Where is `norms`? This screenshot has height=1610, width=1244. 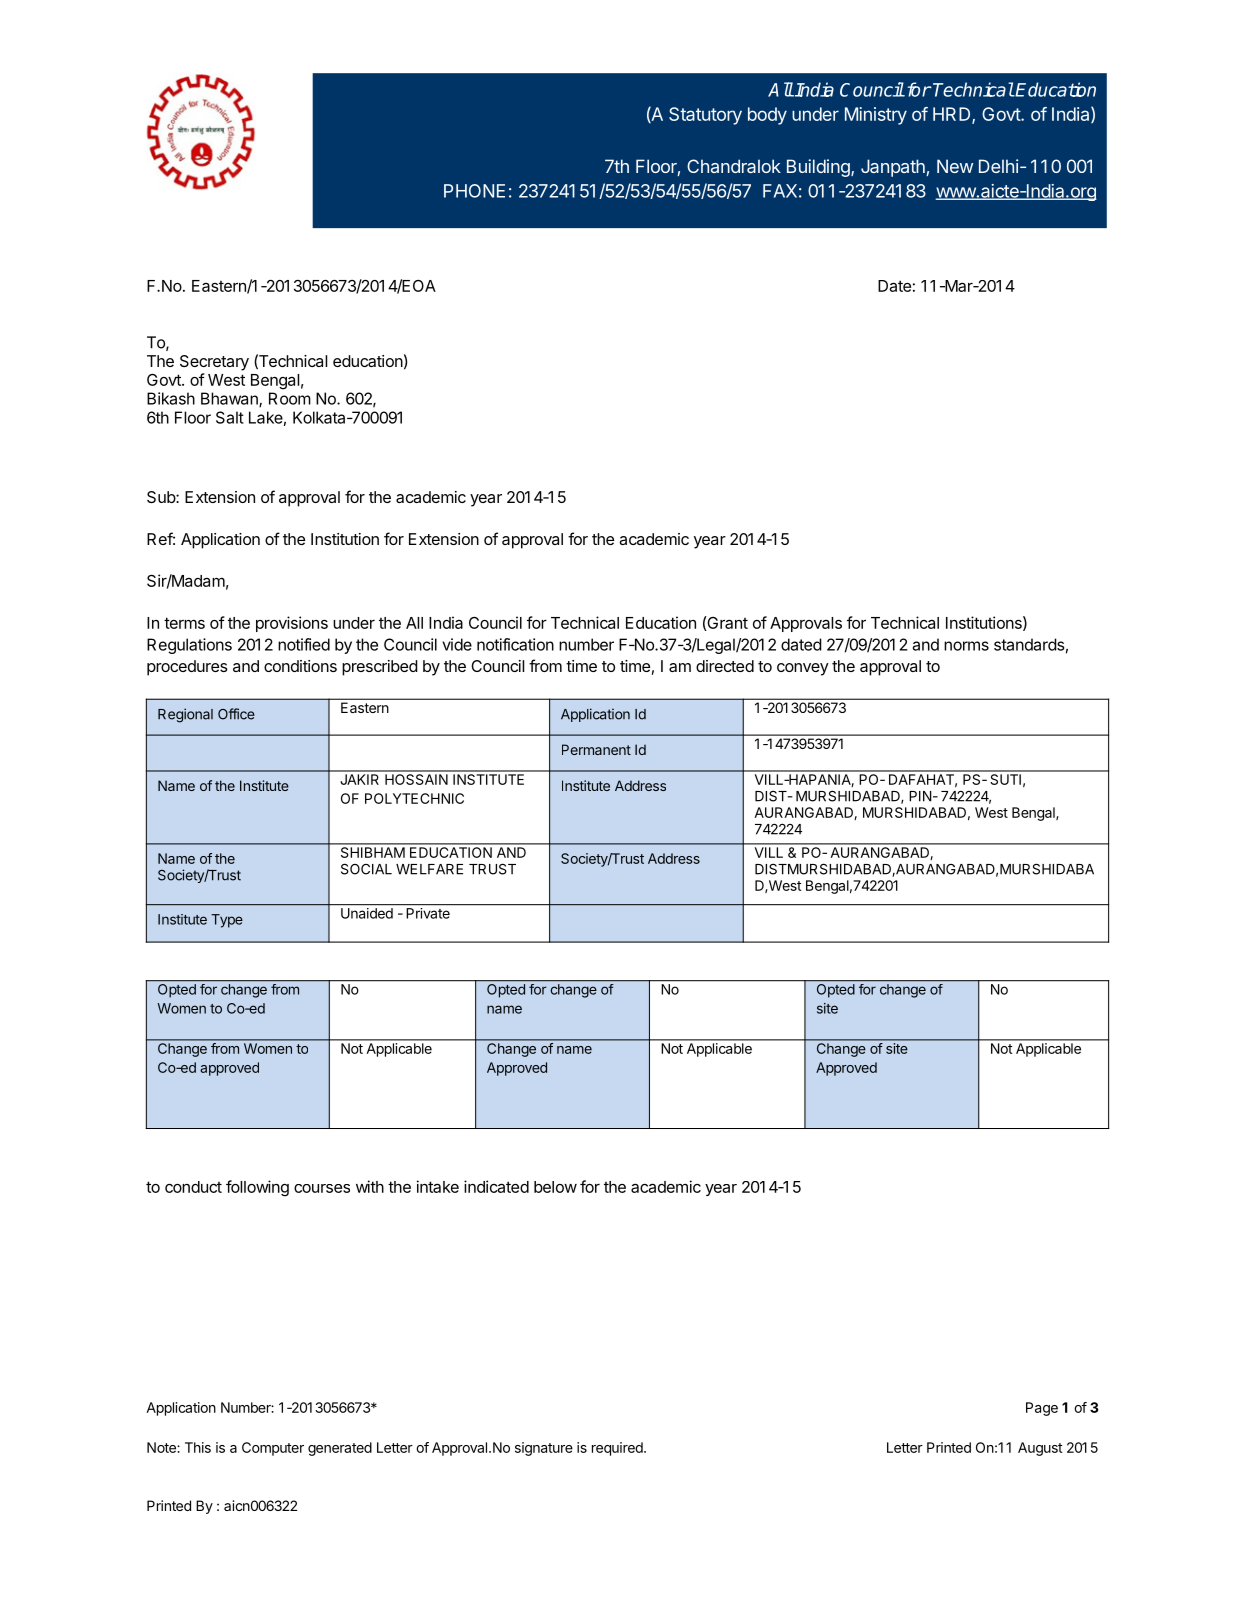 norms is located at coordinates (966, 646).
